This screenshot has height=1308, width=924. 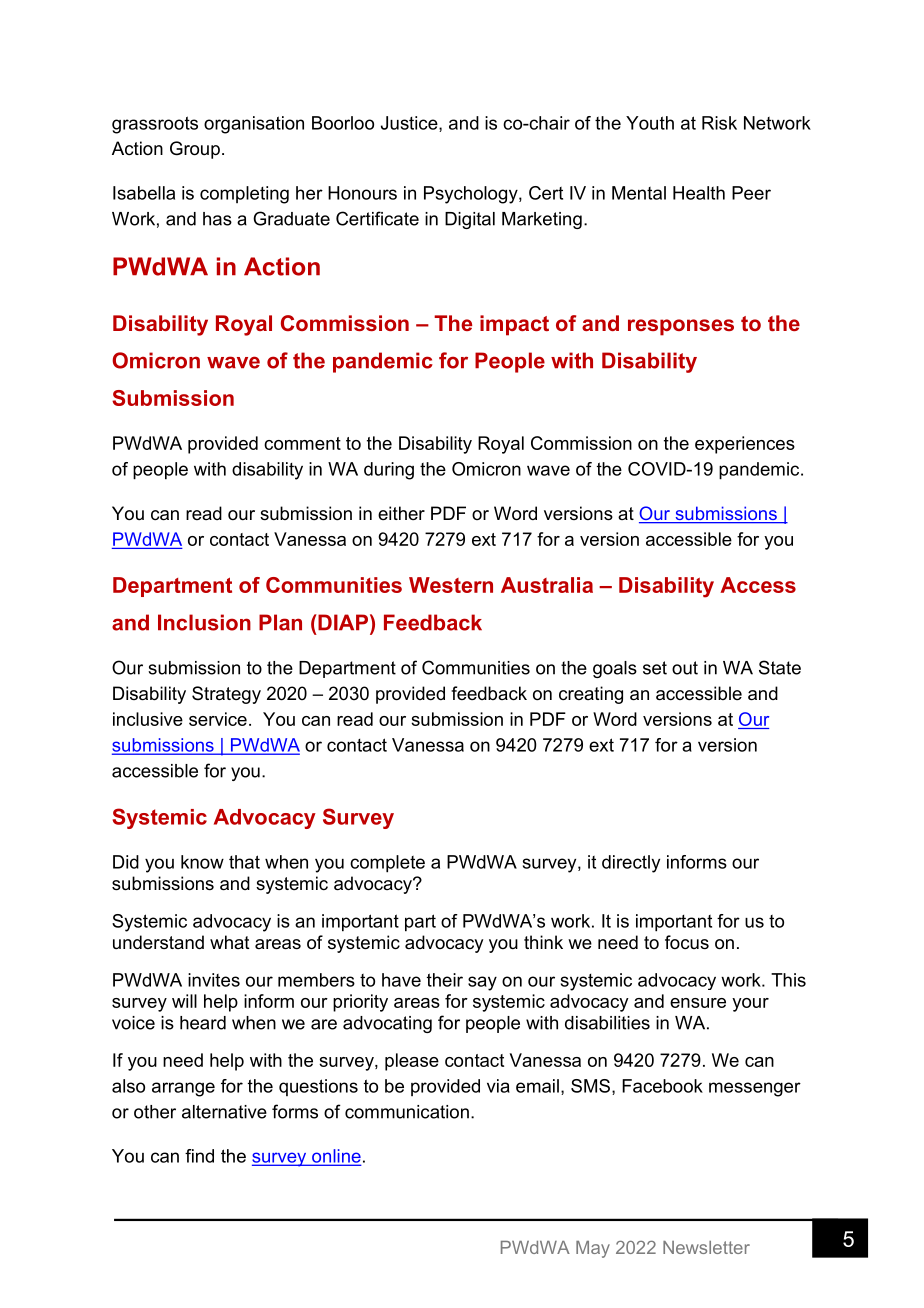 What do you see at coordinates (195, 150) in the screenshot?
I see `Group` at bounding box center [195, 150].
